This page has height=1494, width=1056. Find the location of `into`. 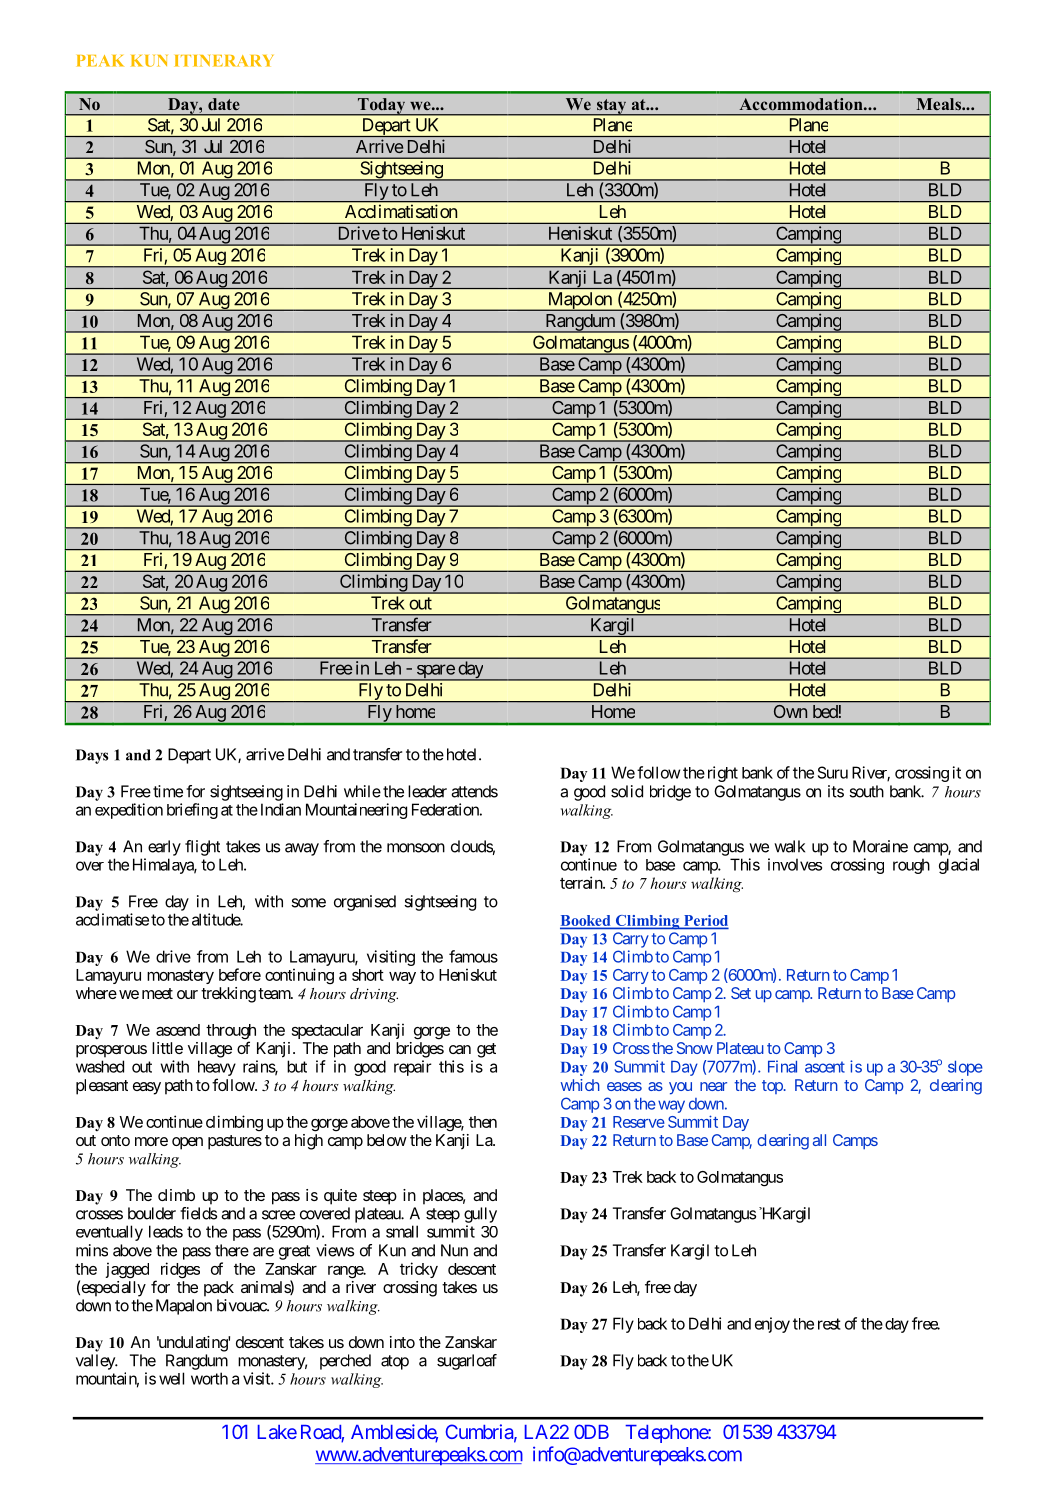

into is located at coordinates (402, 1342).
